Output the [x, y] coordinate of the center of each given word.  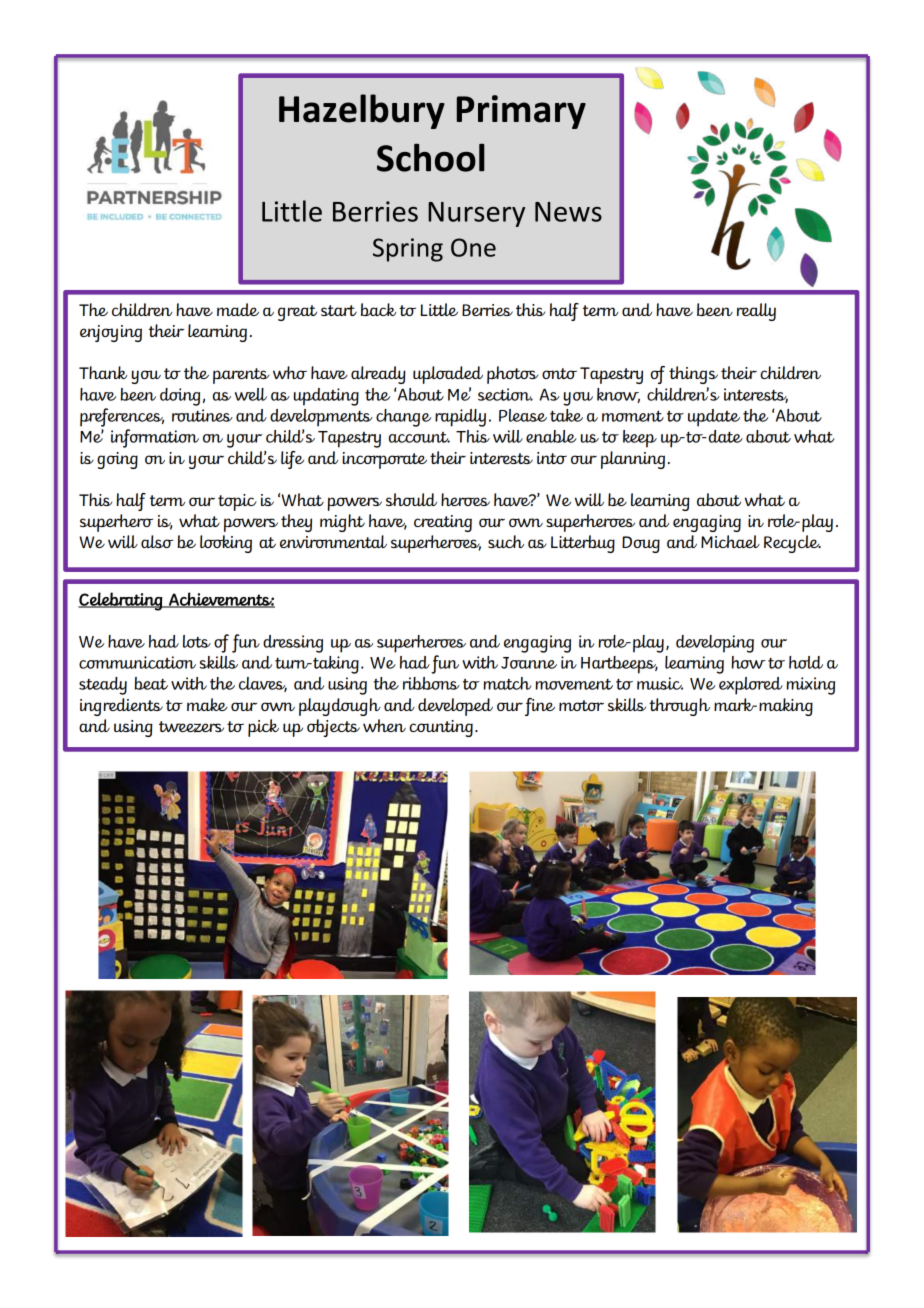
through [679, 707]
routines [202, 415]
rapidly [460, 418]
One [473, 247]
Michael [730, 541]
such [506, 541]
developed [455, 707]
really [756, 312]
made [238, 309]
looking [226, 544]
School [431, 157]
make [207, 704]
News [568, 212]
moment [633, 416]
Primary [521, 112]
